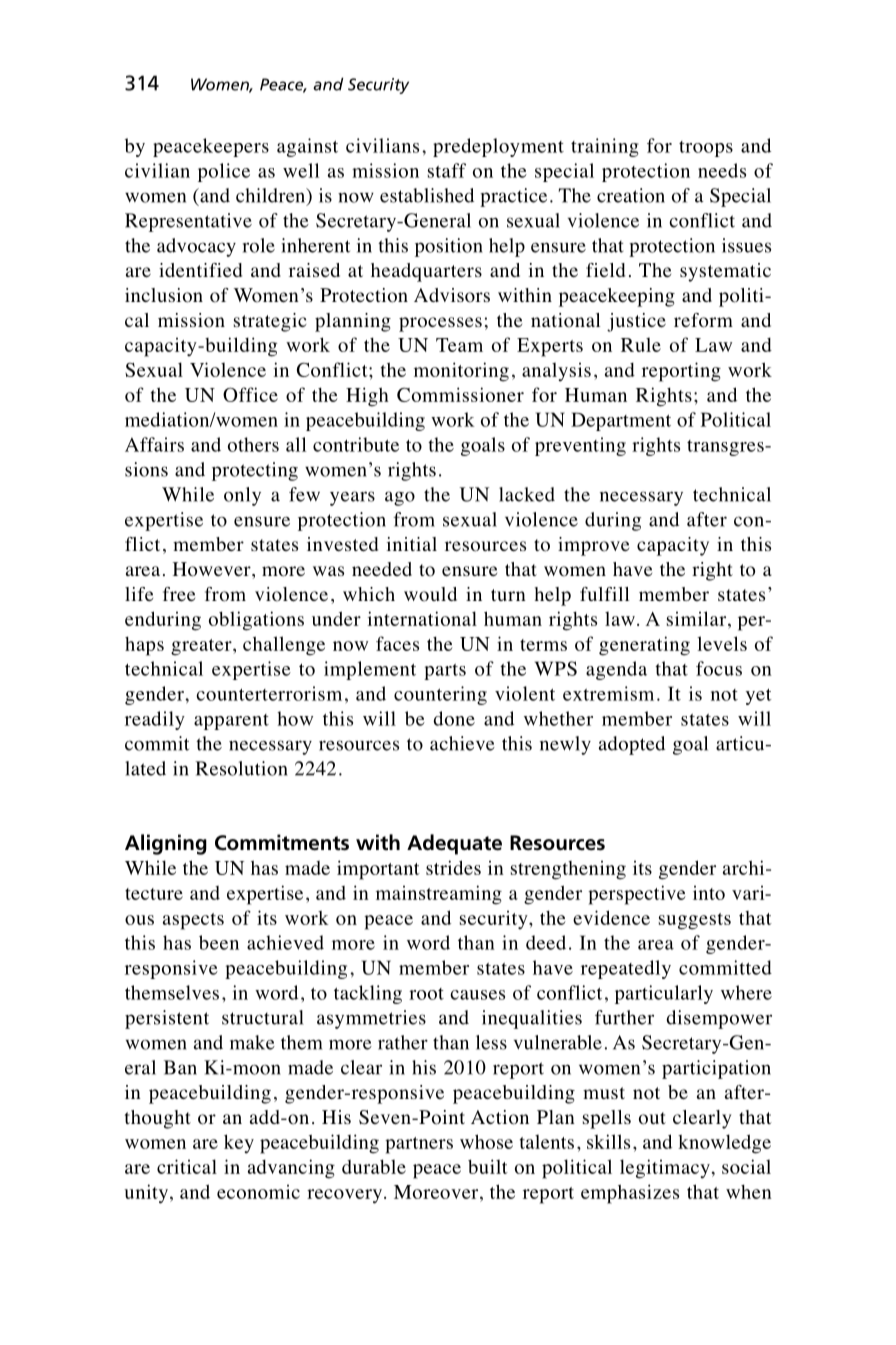 The width and height of the screenshot is (896, 1345). Describe the element at coordinates (722, 170) in the screenshot. I see `needs` at that location.
